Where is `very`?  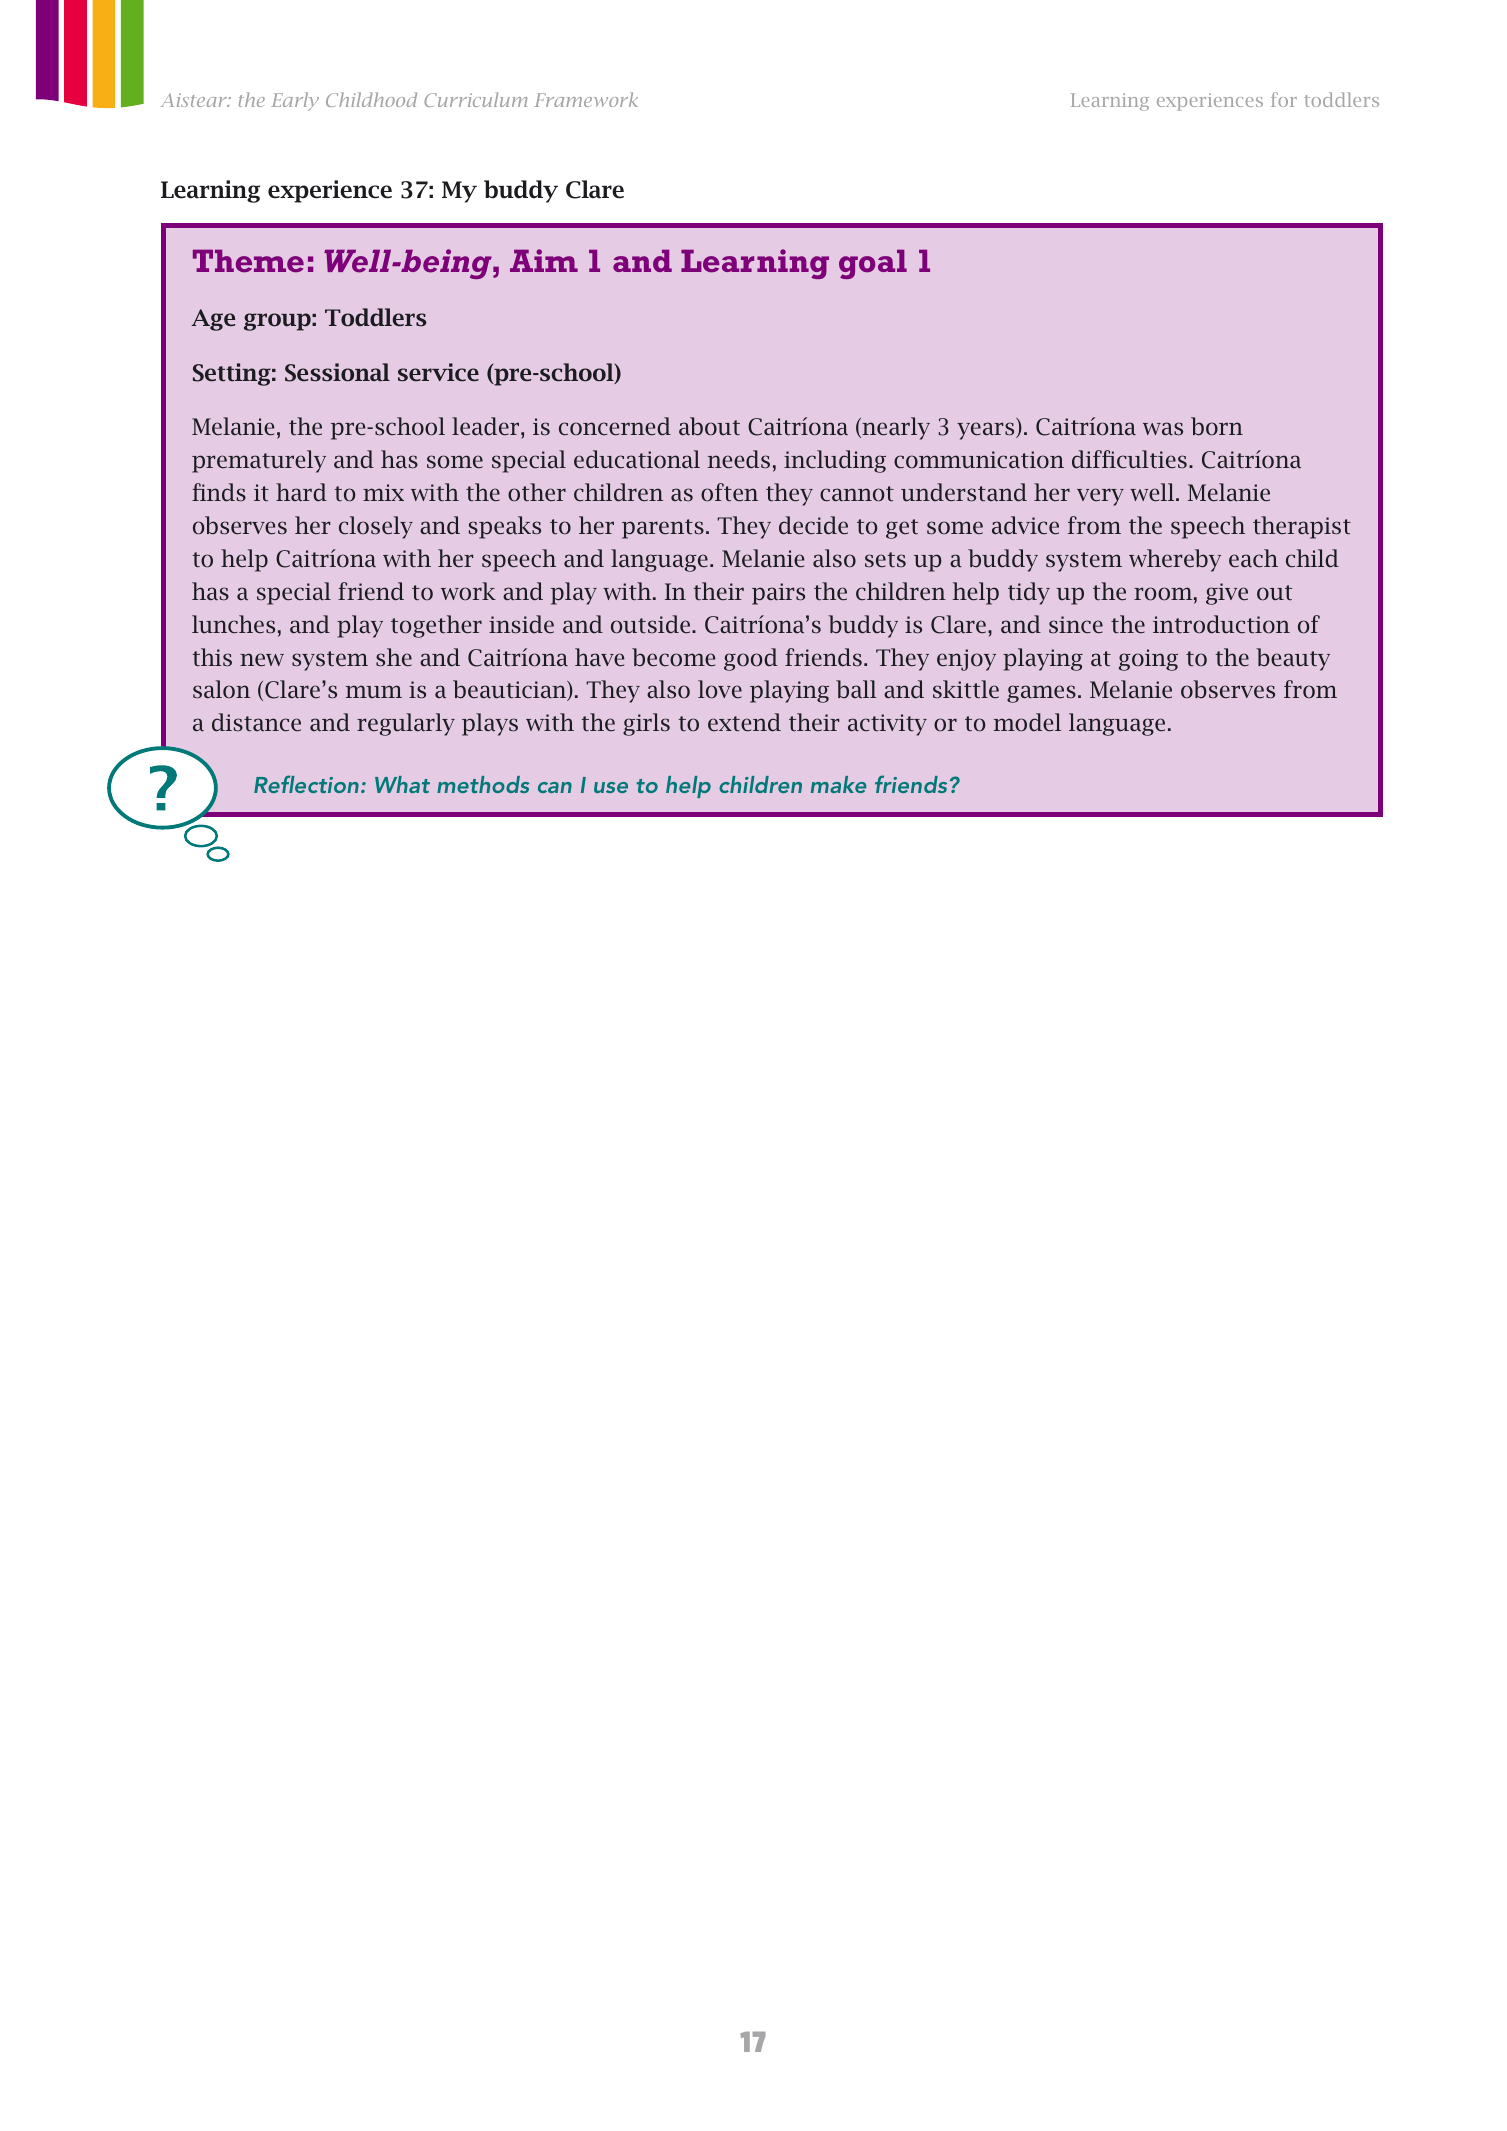 very is located at coordinates (1100, 497).
